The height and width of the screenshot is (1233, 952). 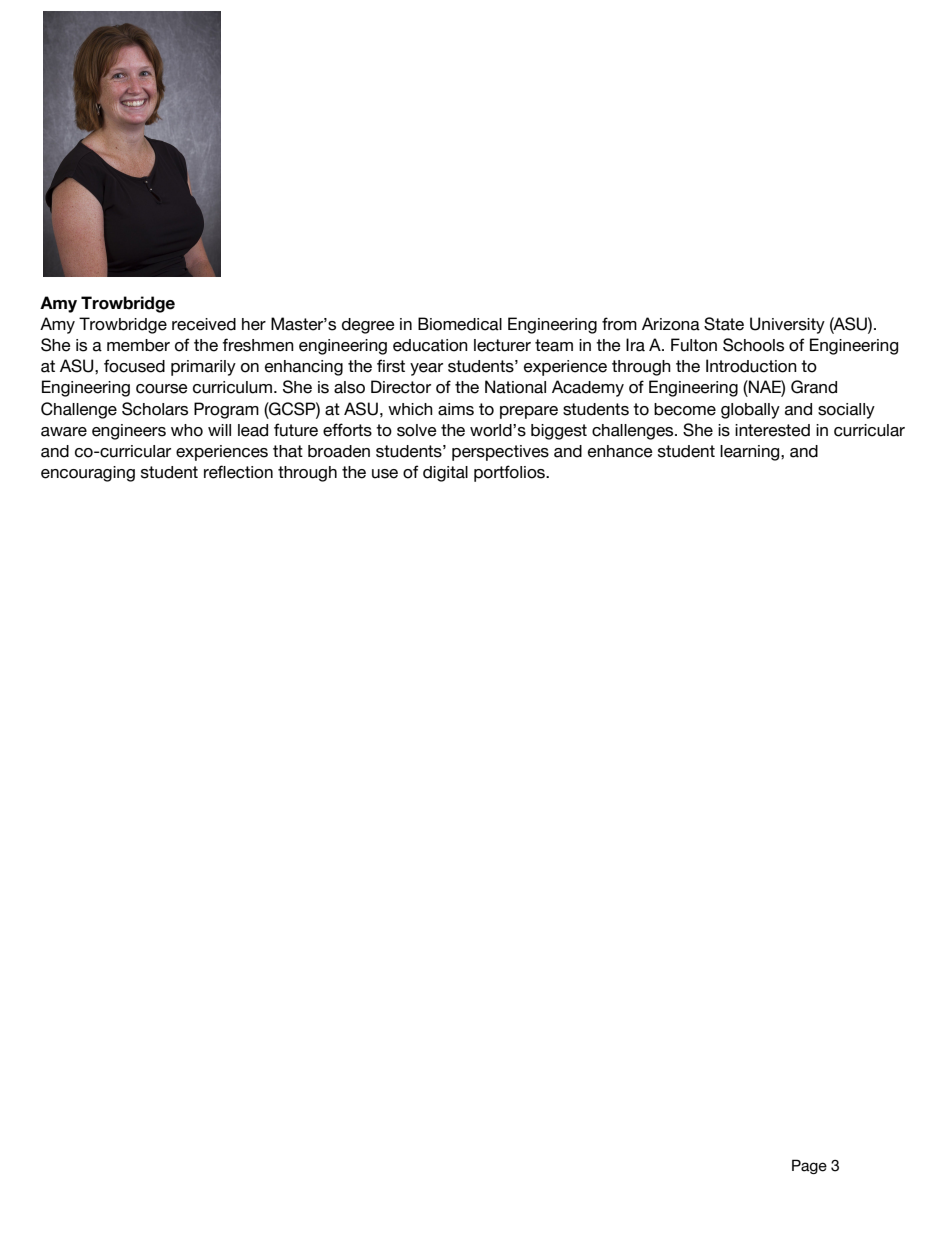 I want to click on digital, so click(x=445, y=474).
